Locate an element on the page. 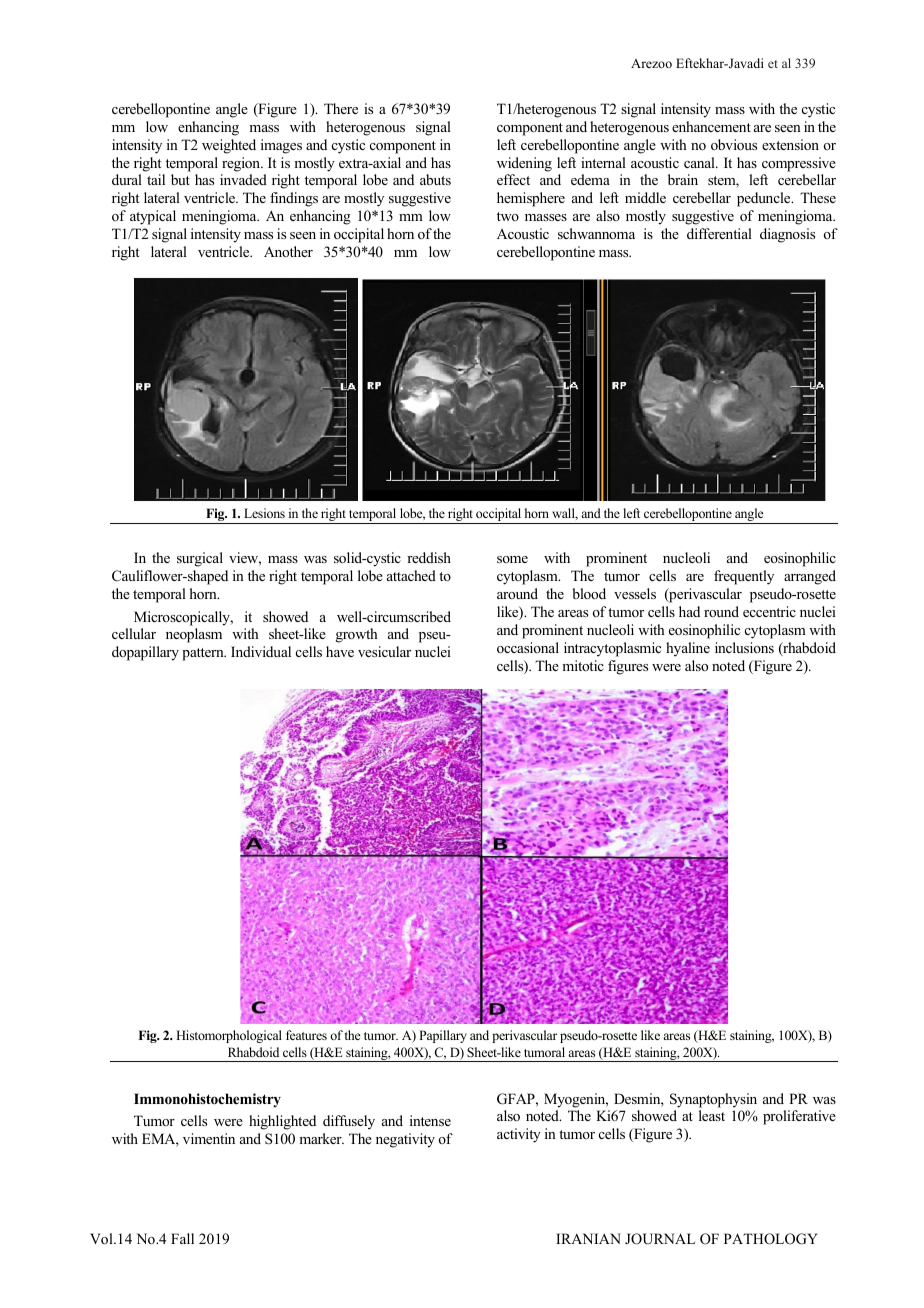  abuts is located at coordinates (435, 179).
